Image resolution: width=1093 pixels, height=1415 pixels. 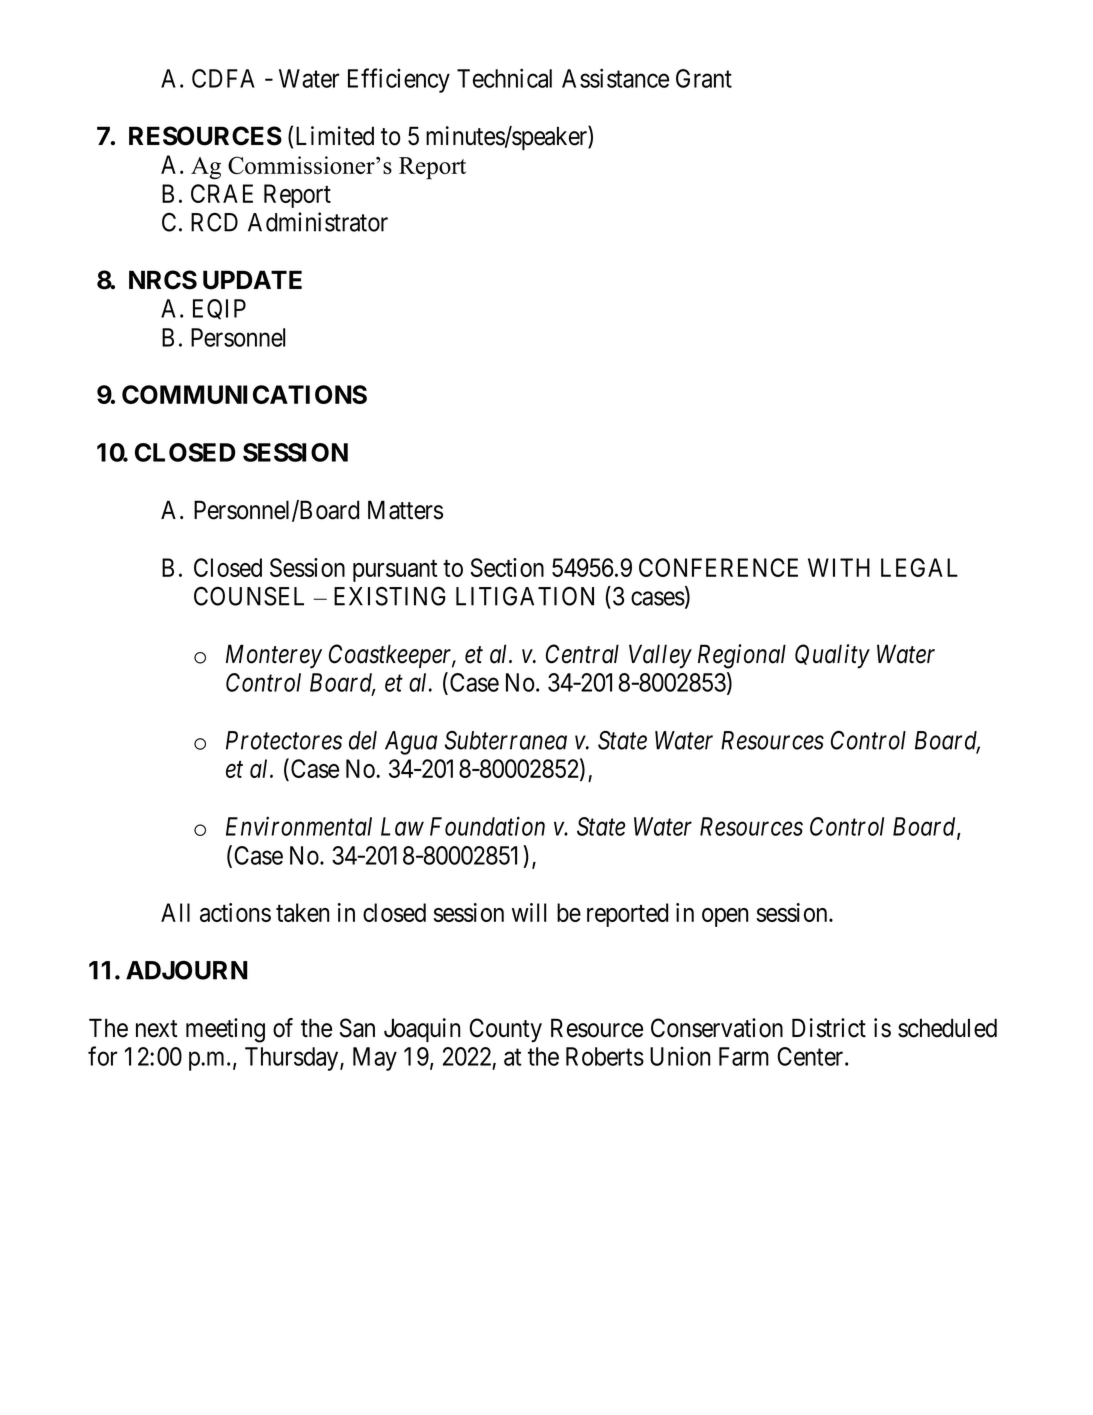 I want to click on Technical, so click(x=504, y=78).
